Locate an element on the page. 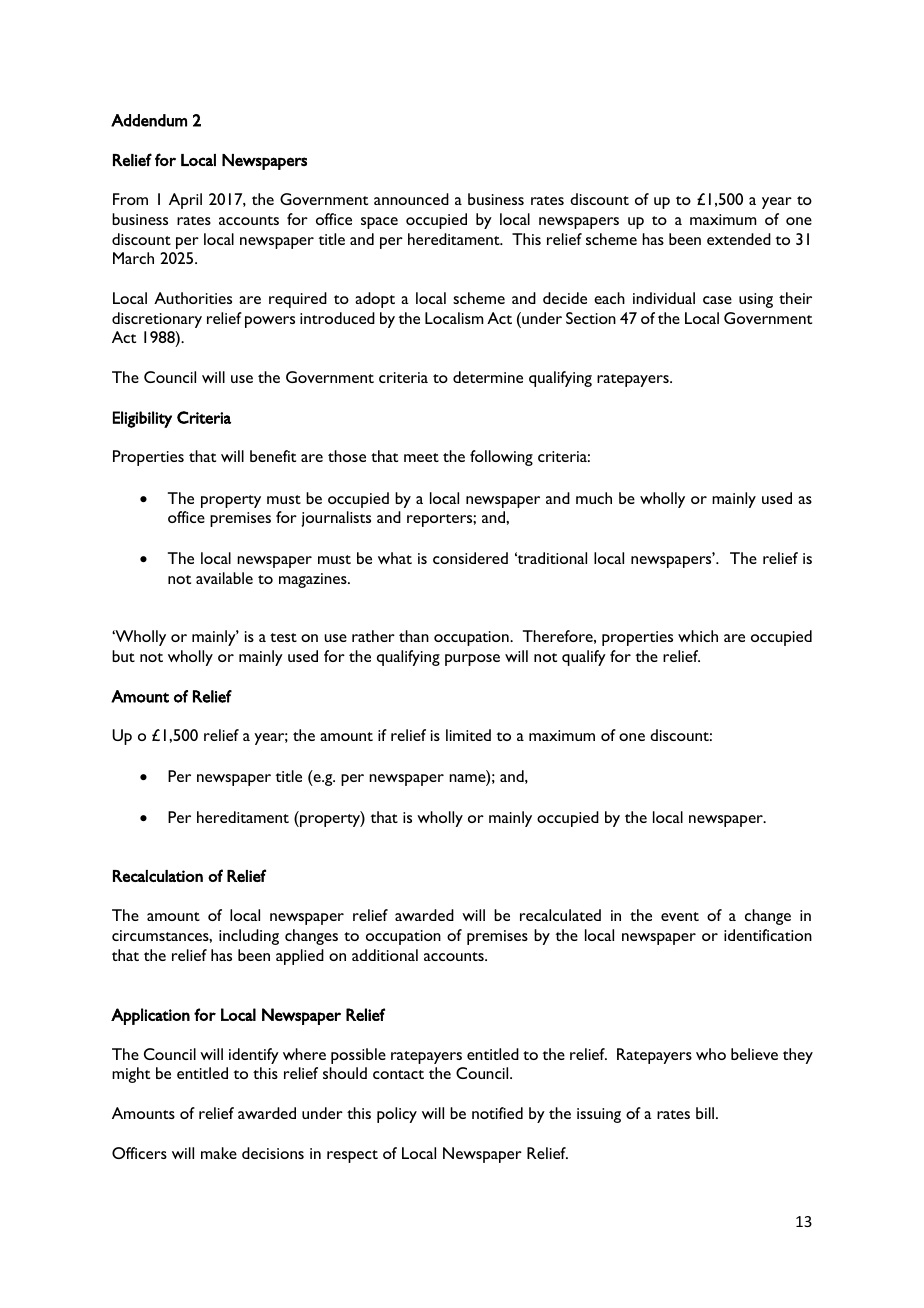  notified is located at coordinates (497, 1113).
